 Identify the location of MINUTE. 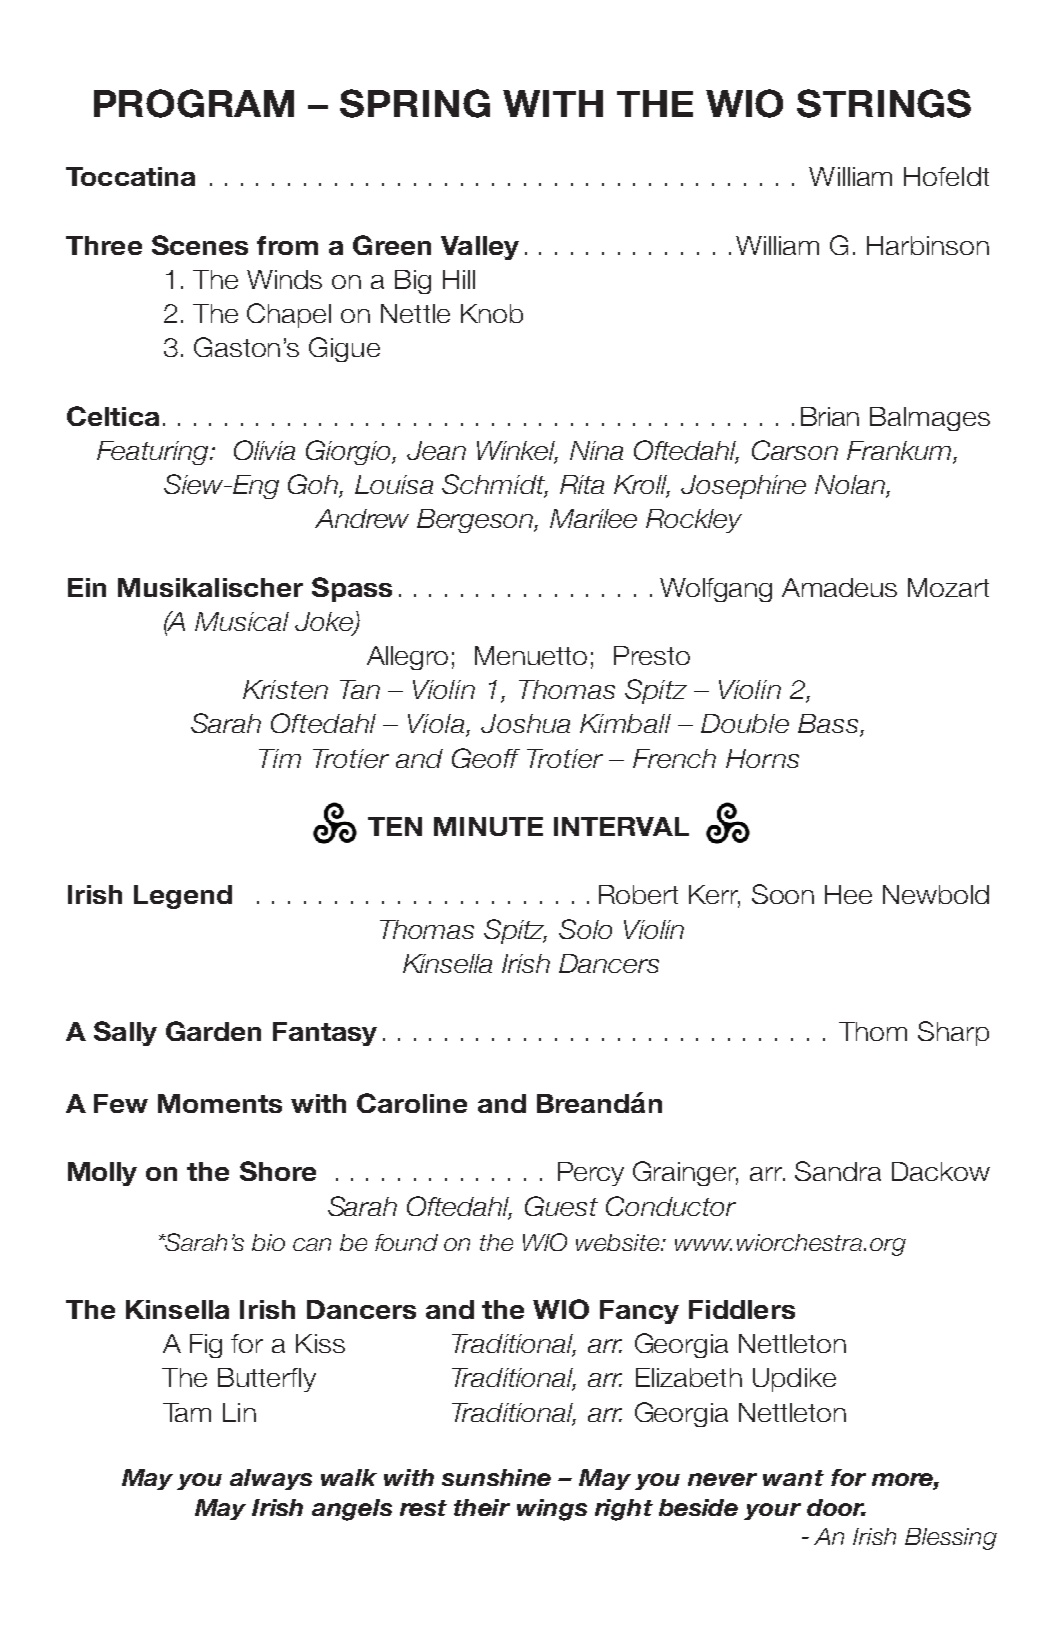
(488, 826).
